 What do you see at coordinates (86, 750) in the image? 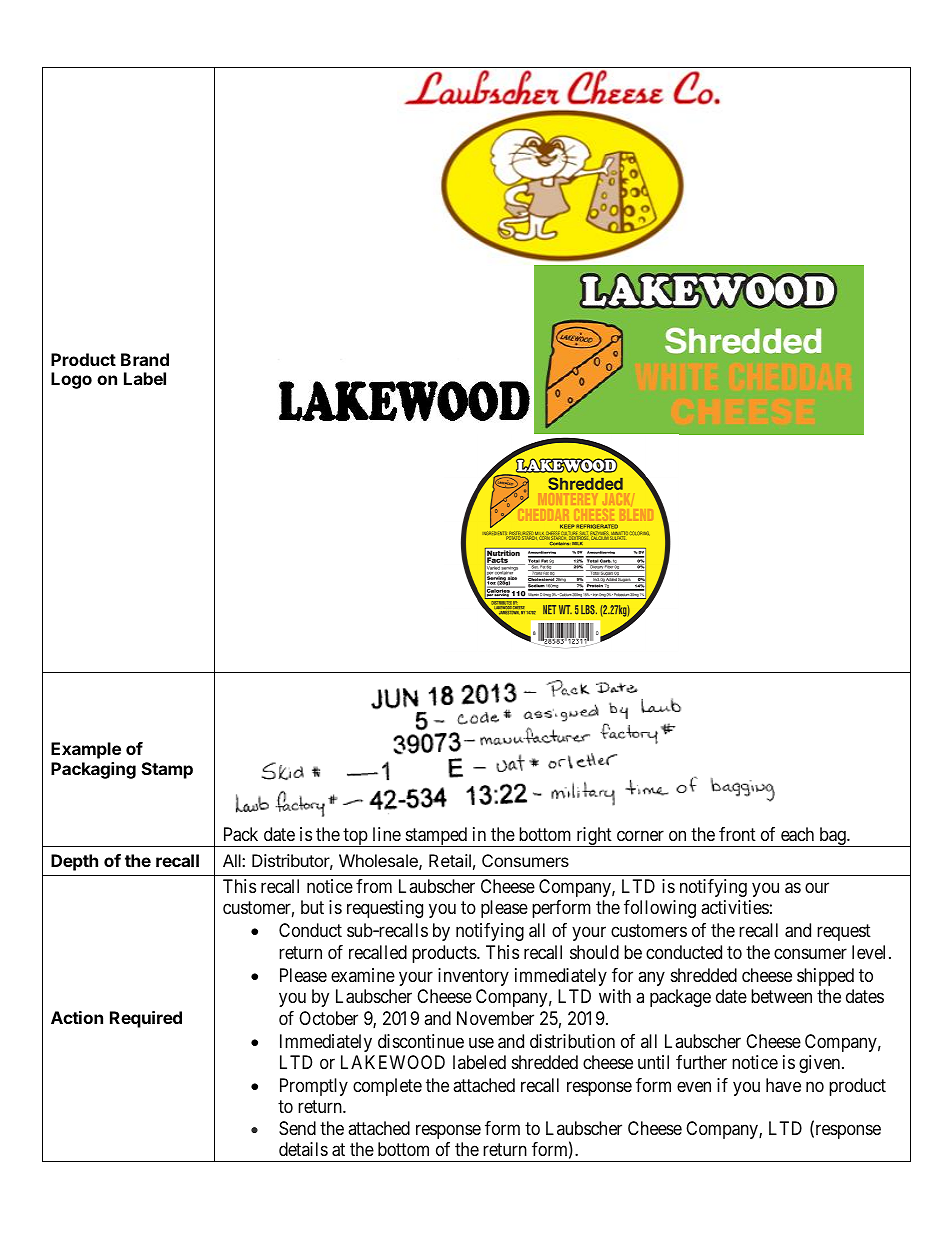
I see `Example` at bounding box center [86, 750].
